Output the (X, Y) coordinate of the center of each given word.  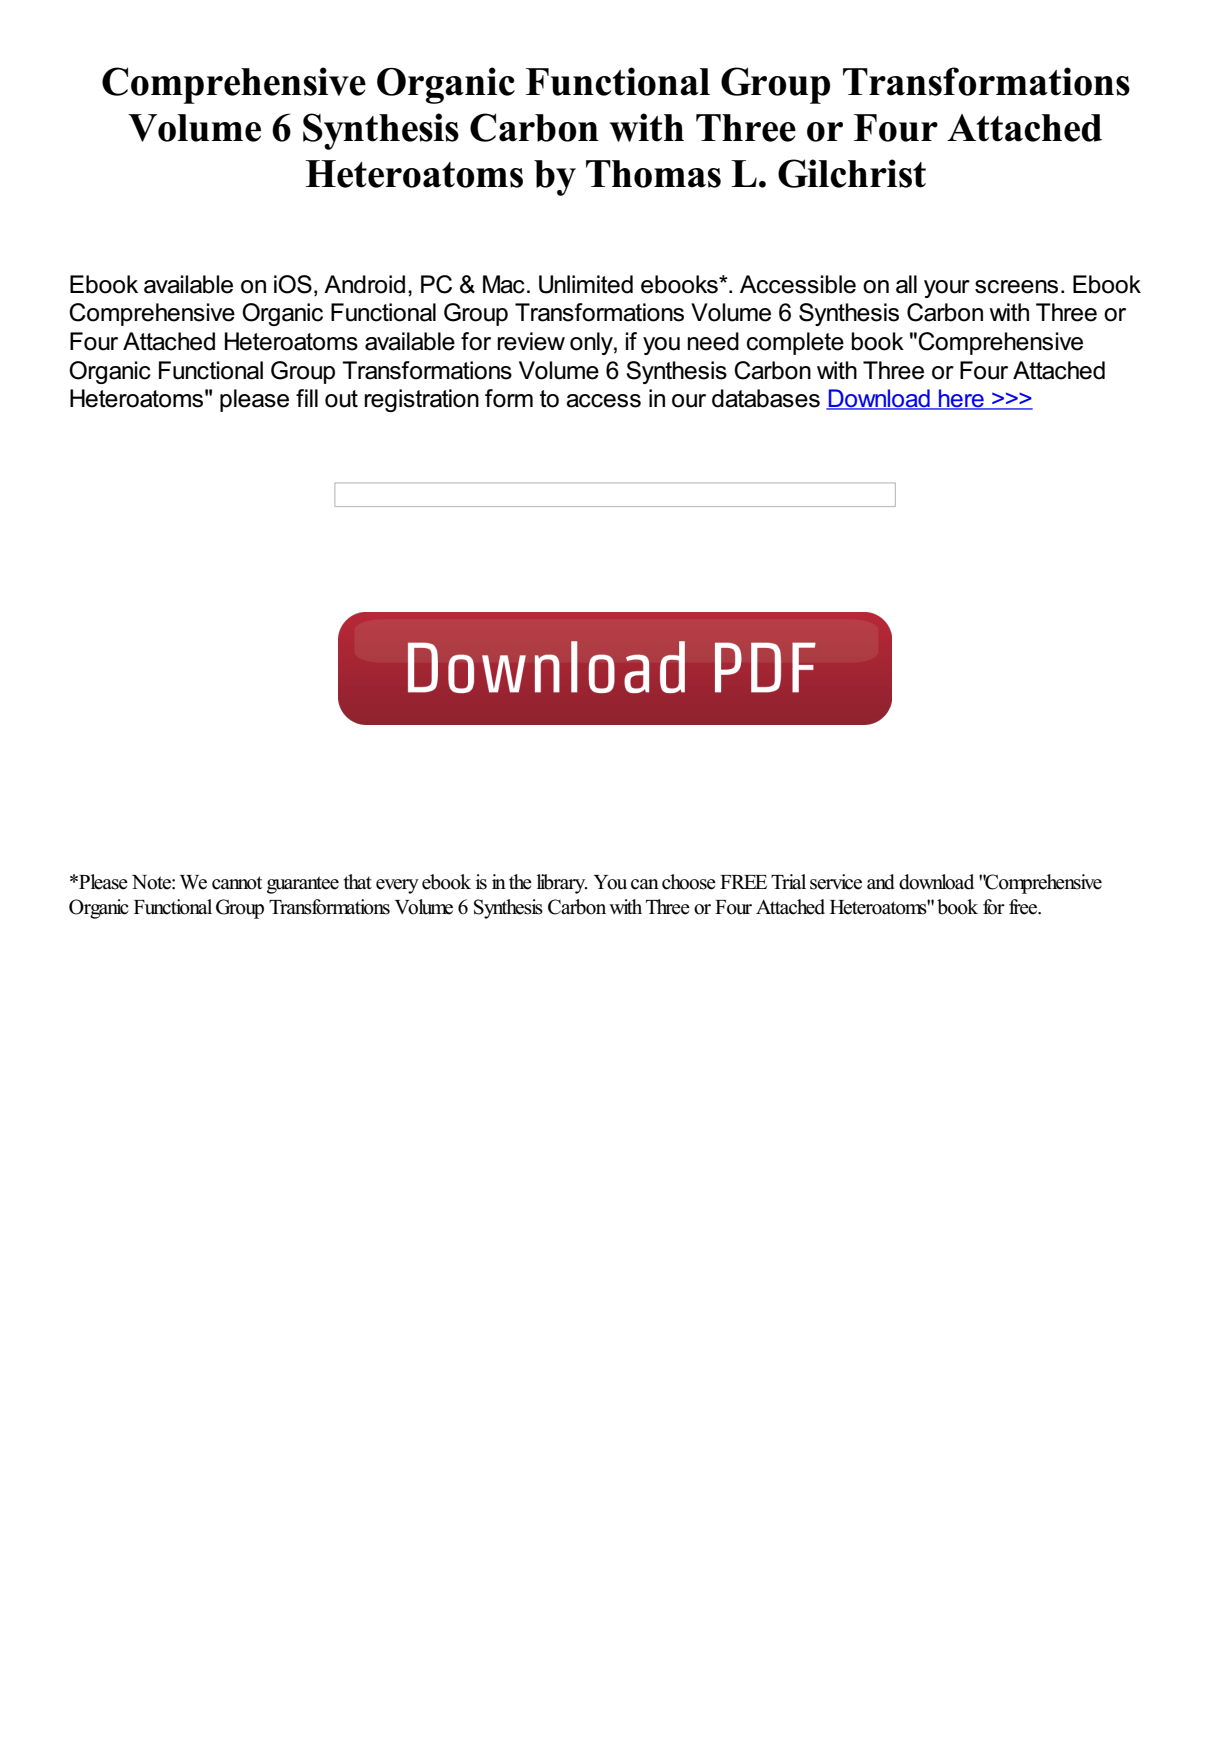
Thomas (653, 174)
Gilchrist (852, 173)
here (961, 399)
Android (364, 284)
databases (766, 398)
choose (689, 882)
